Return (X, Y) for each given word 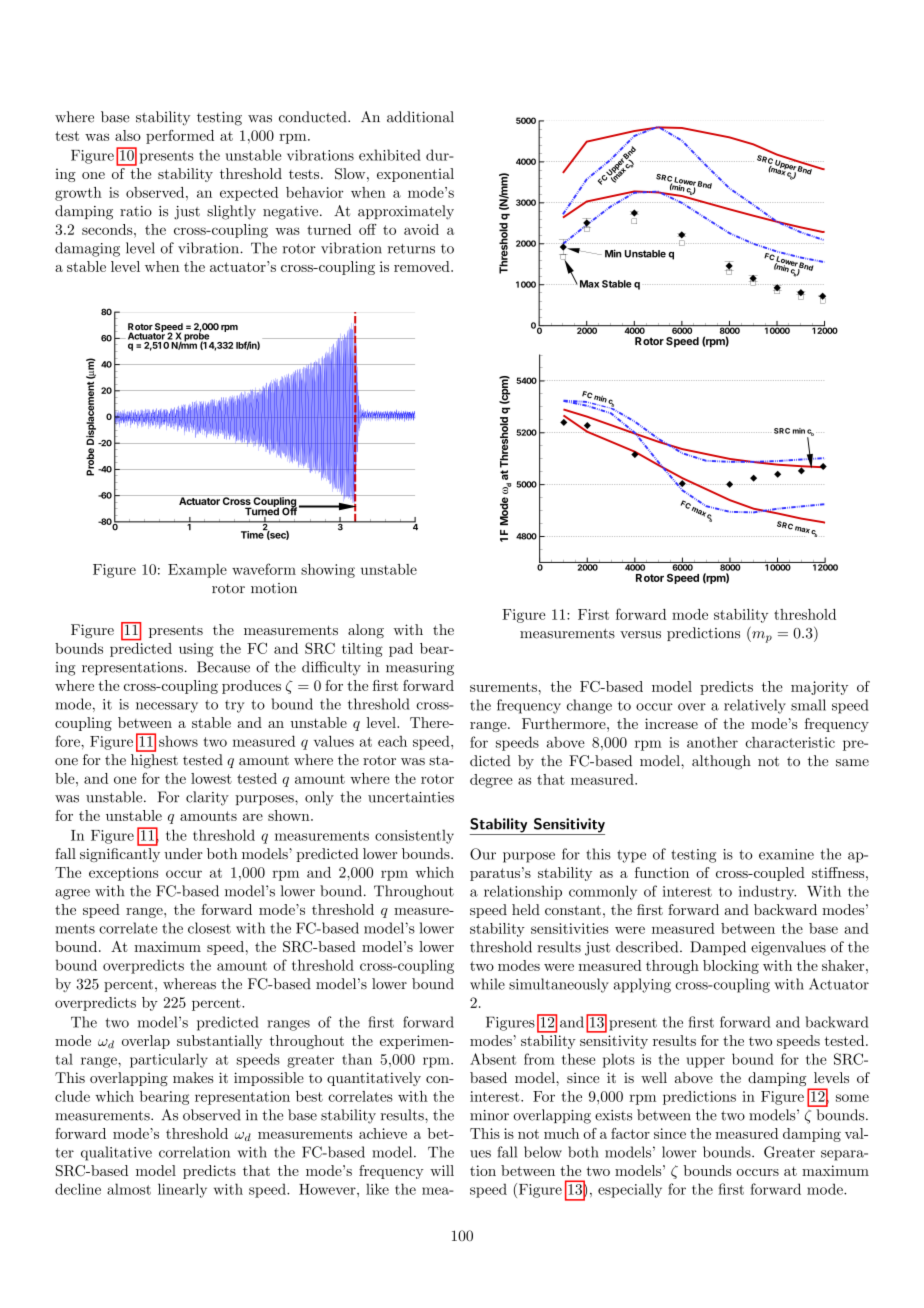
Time (253, 534)
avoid (421, 229)
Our (483, 854)
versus (640, 635)
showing (328, 571)
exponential (415, 175)
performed (180, 137)
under (183, 853)
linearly (182, 1190)
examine (786, 854)
